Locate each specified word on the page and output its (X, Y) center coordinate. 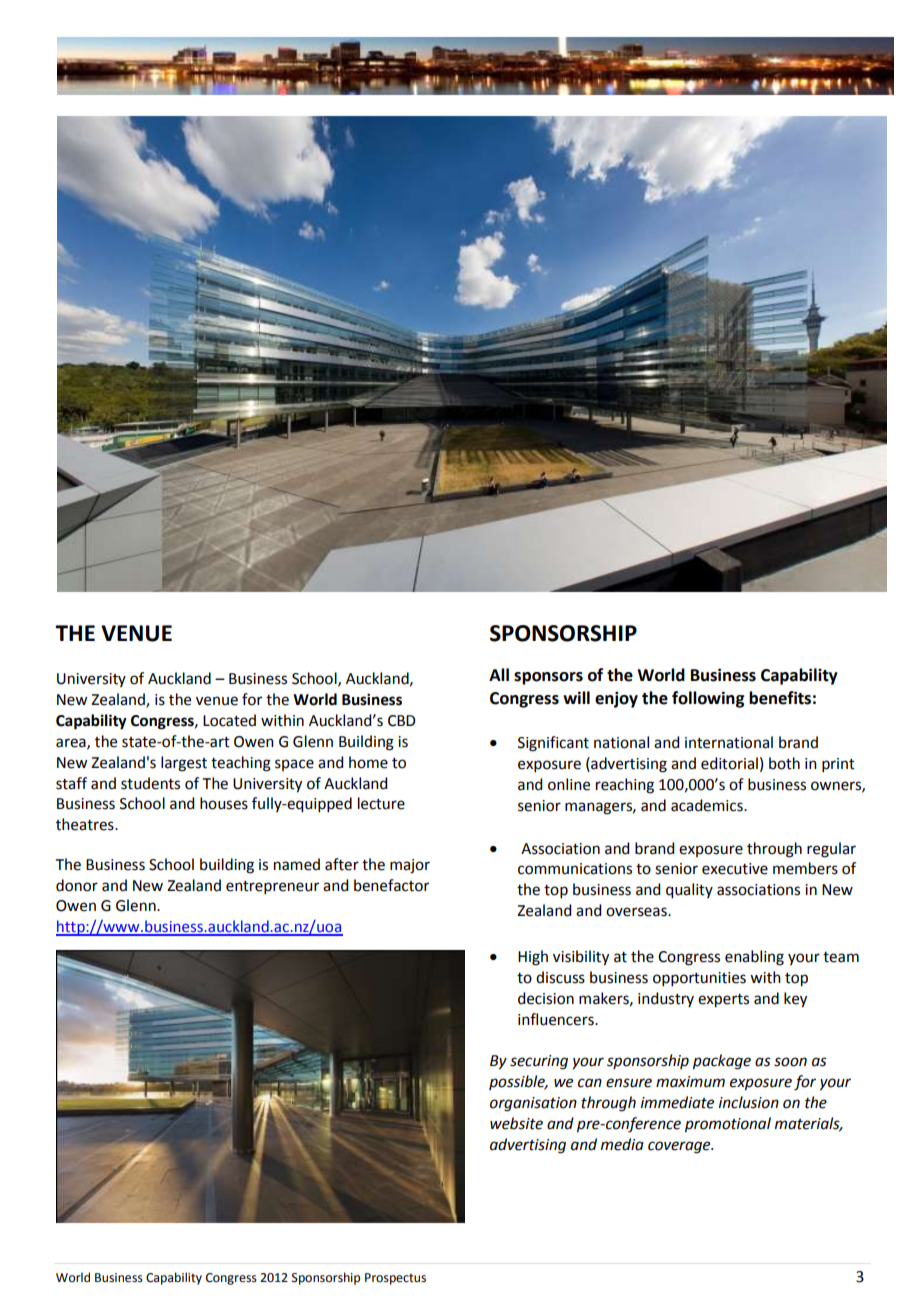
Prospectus (395, 1279)
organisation (533, 1104)
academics (708, 805)
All (499, 674)
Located (229, 720)
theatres (86, 824)
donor (77, 885)
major (410, 866)
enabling (754, 958)
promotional (728, 1125)
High (533, 958)
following (708, 699)
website (516, 1123)
